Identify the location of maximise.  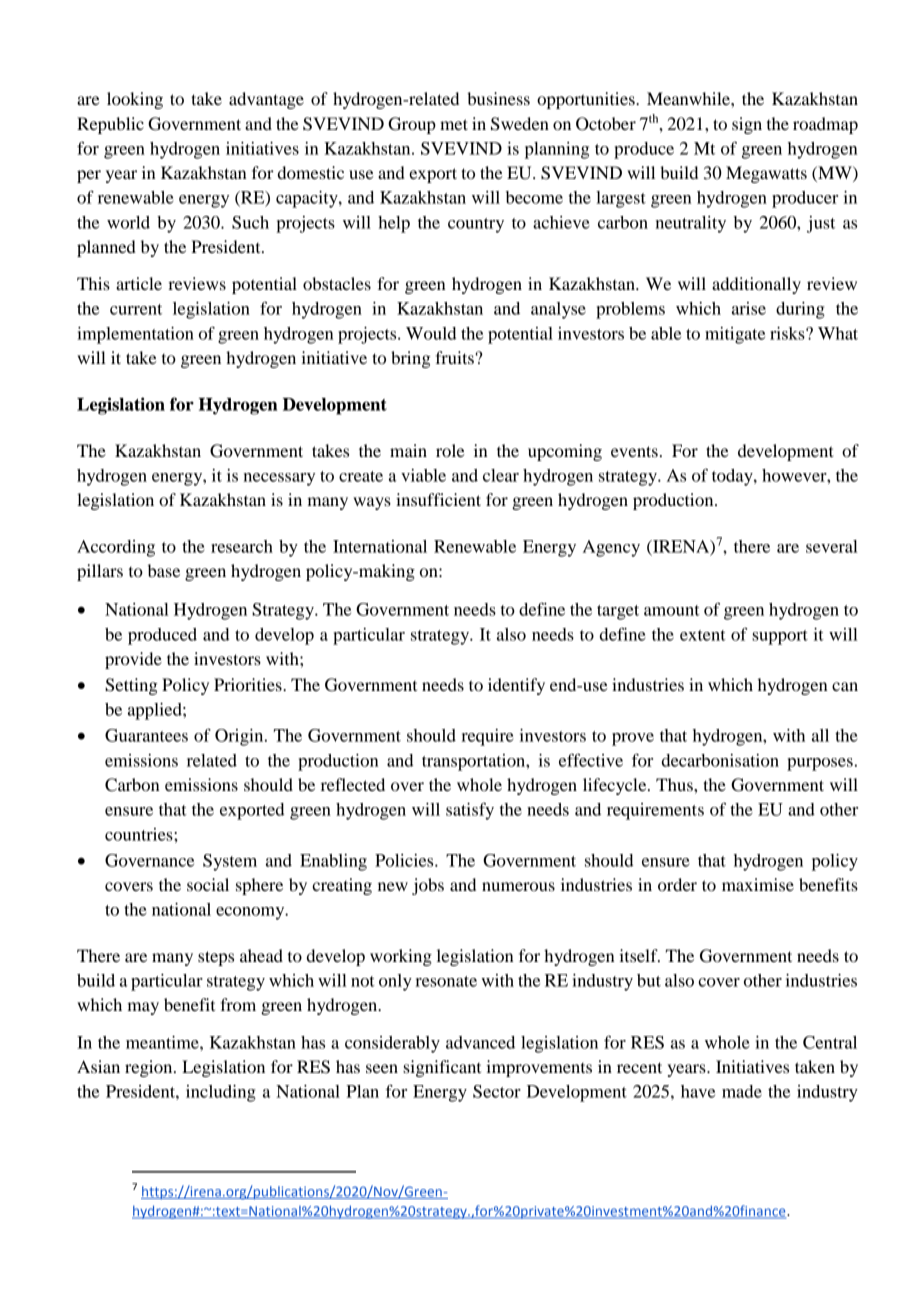
(758, 884).
